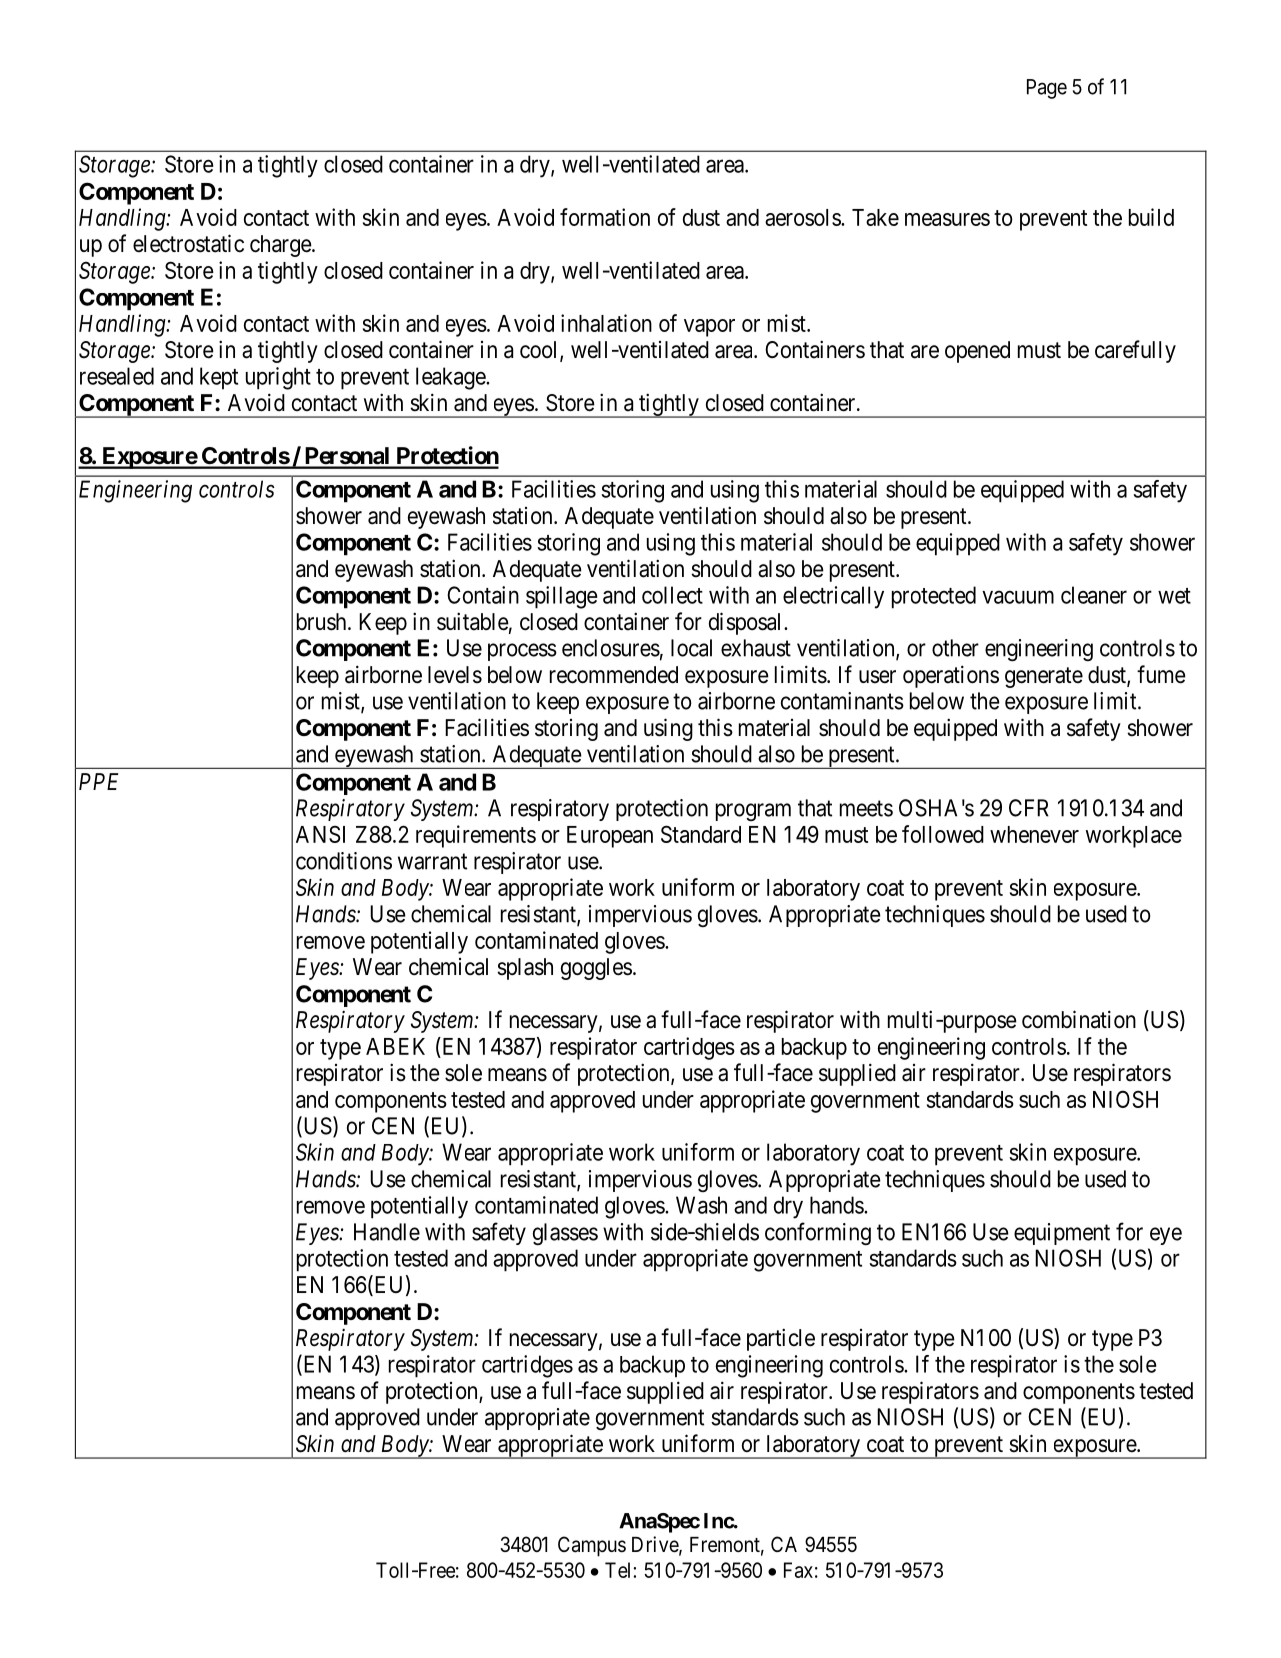  What do you see at coordinates (1062, 1234) in the document?
I see `equipment` at bounding box center [1062, 1234].
